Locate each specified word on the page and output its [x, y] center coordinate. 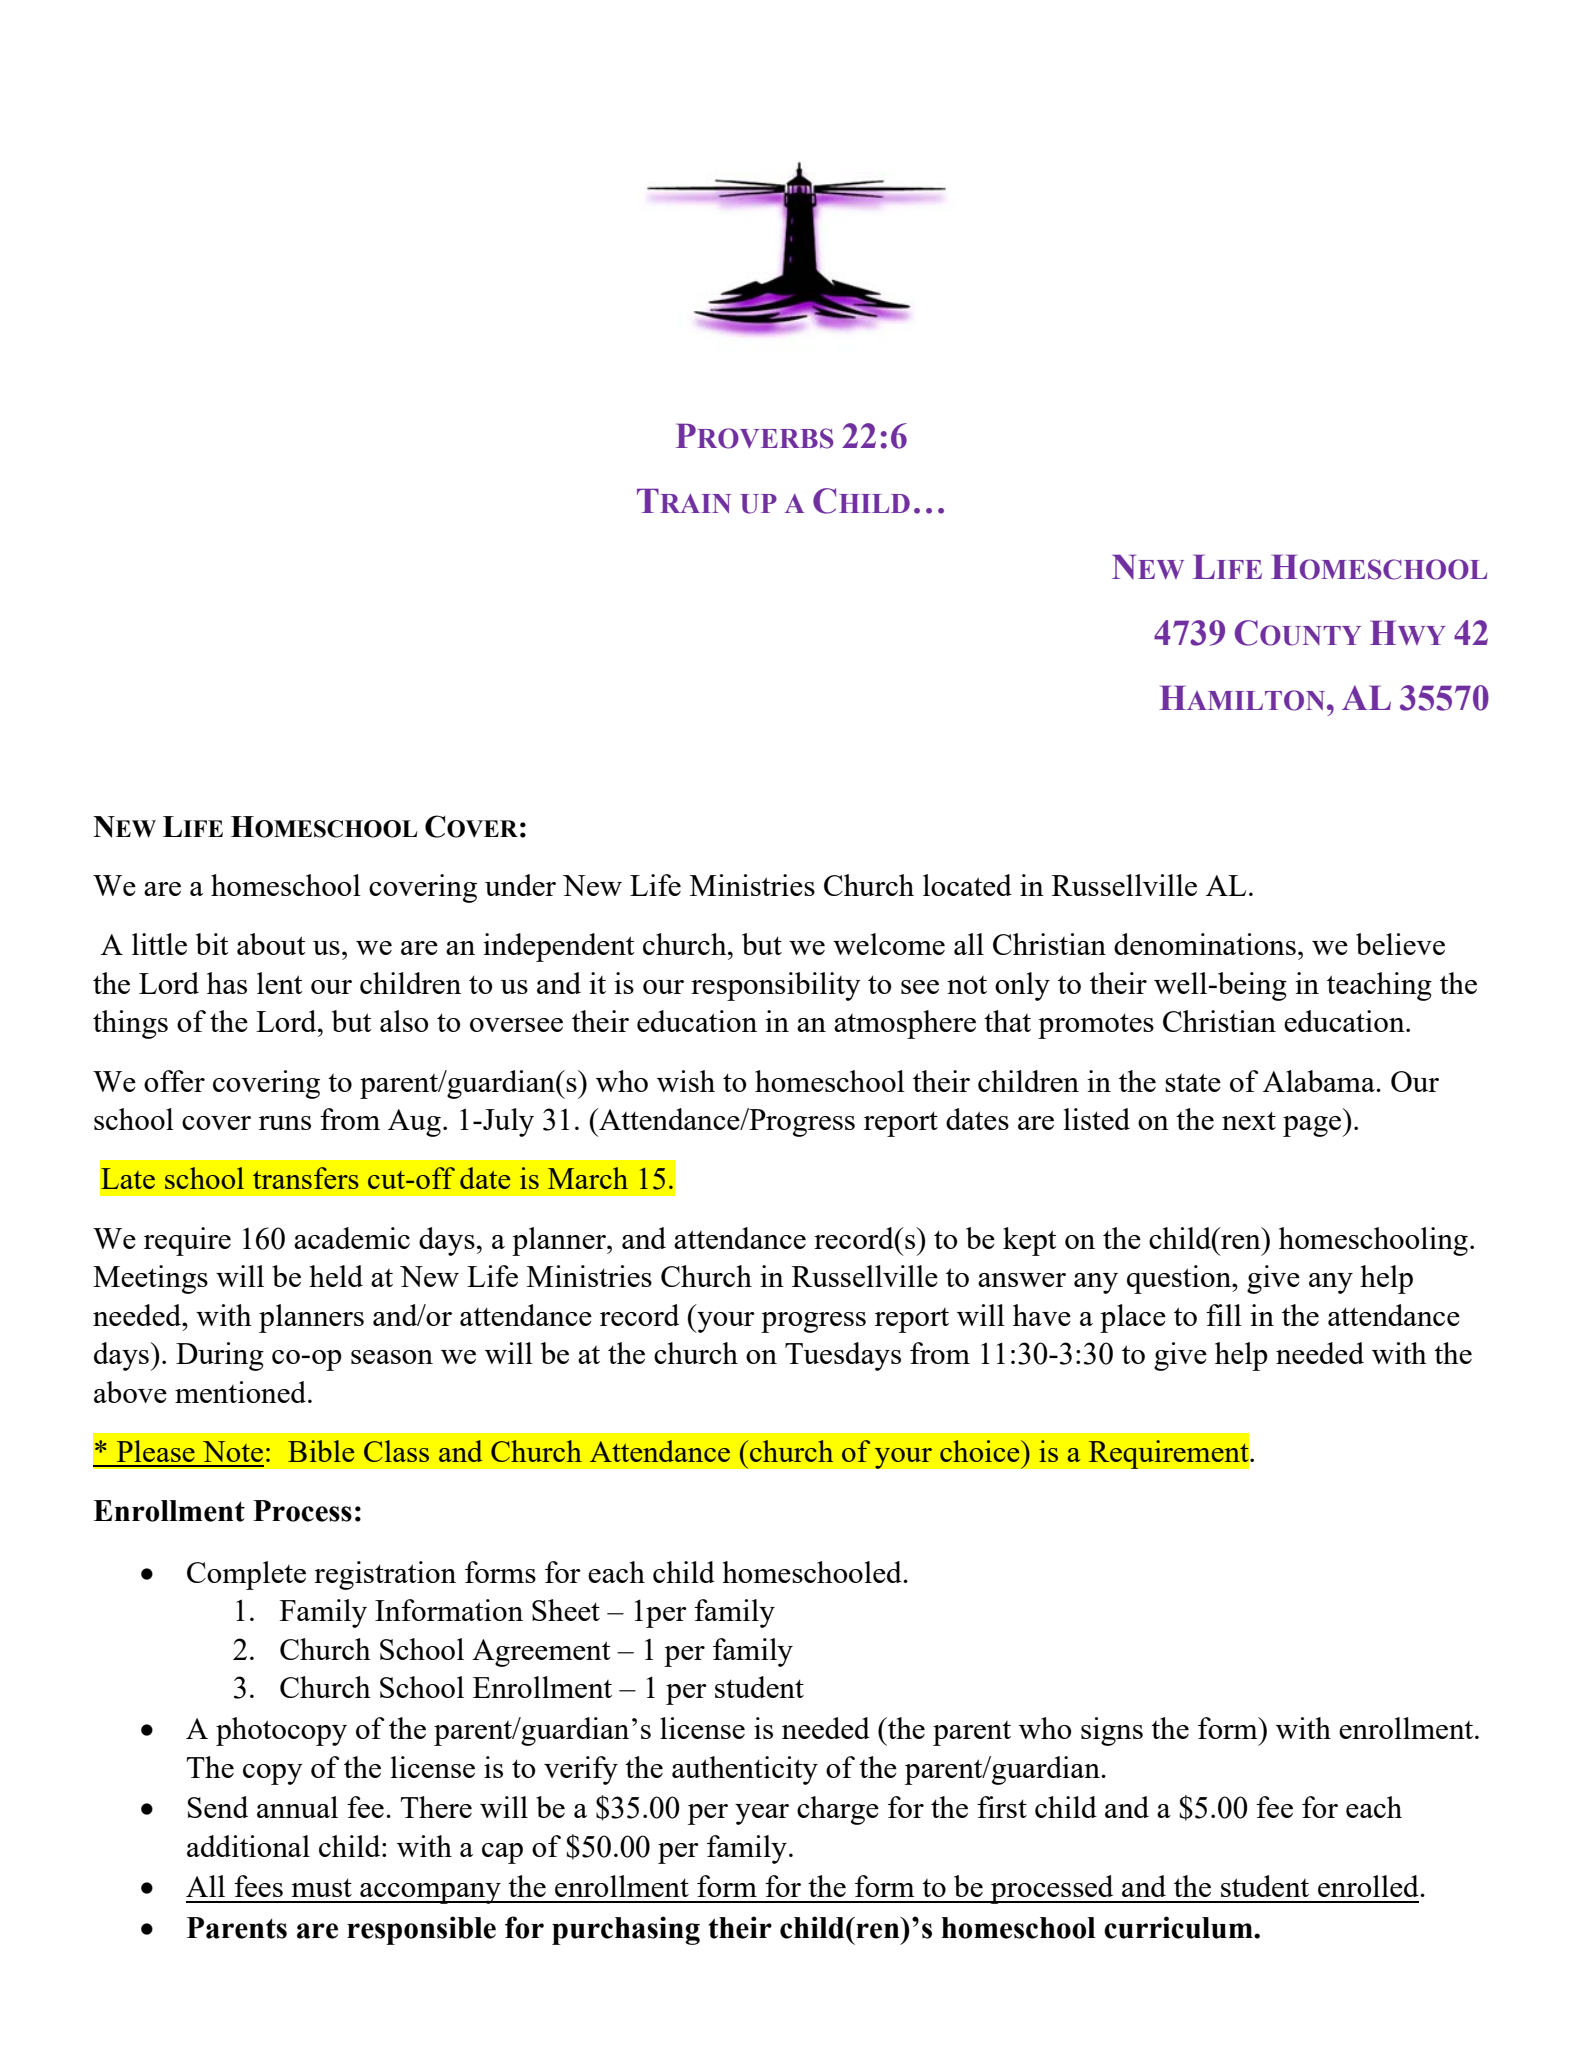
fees [258, 1886]
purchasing [626, 1930]
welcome [889, 944]
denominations [1205, 944]
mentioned [242, 1392]
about [271, 944]
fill [1224, 1315]
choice [981, 1451]
